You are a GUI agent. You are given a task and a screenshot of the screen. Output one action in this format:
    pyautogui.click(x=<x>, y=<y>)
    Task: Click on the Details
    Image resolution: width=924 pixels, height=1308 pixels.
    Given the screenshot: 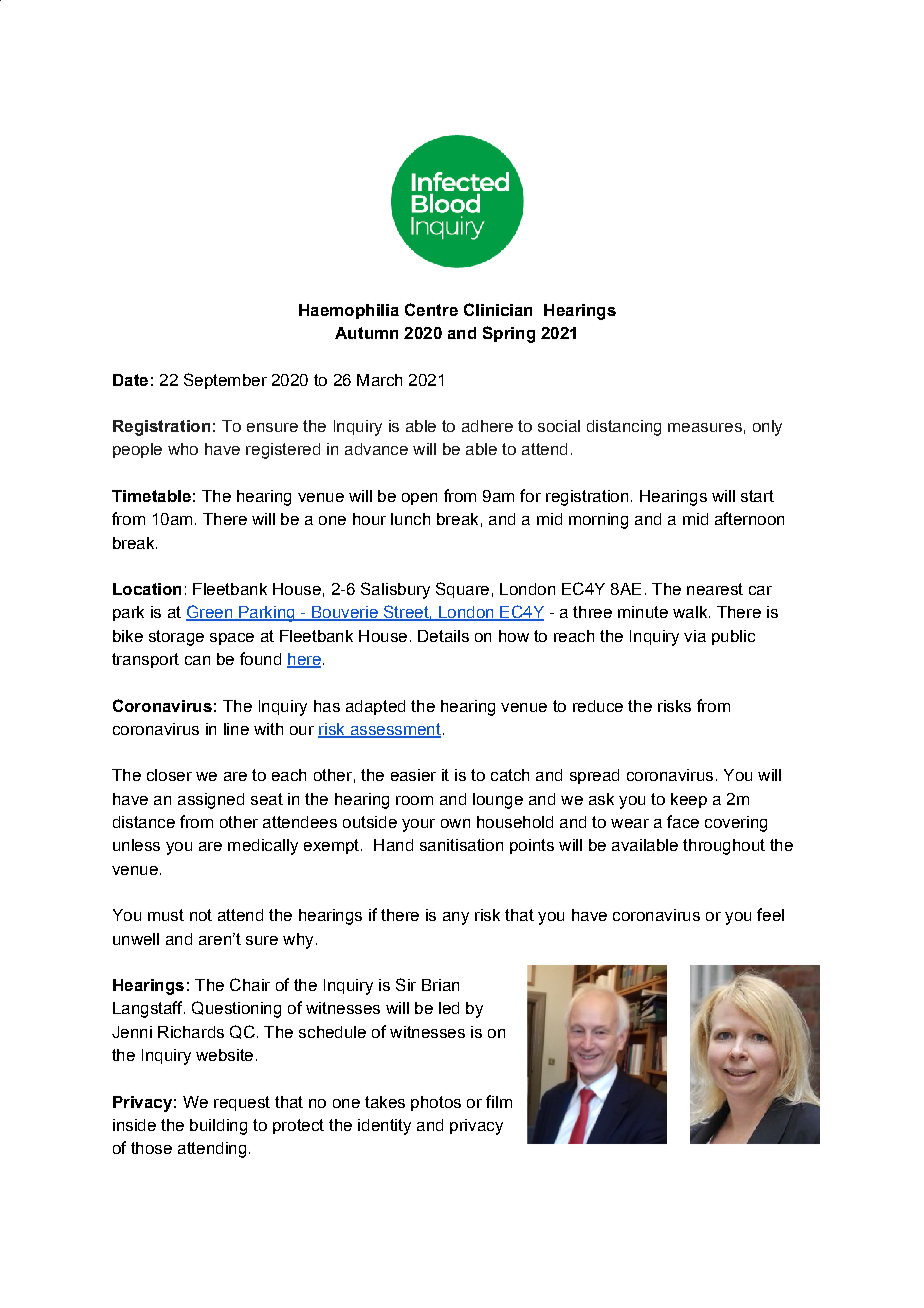 What is the action you would take?
    pyautogui.click(x=443, y=636)
